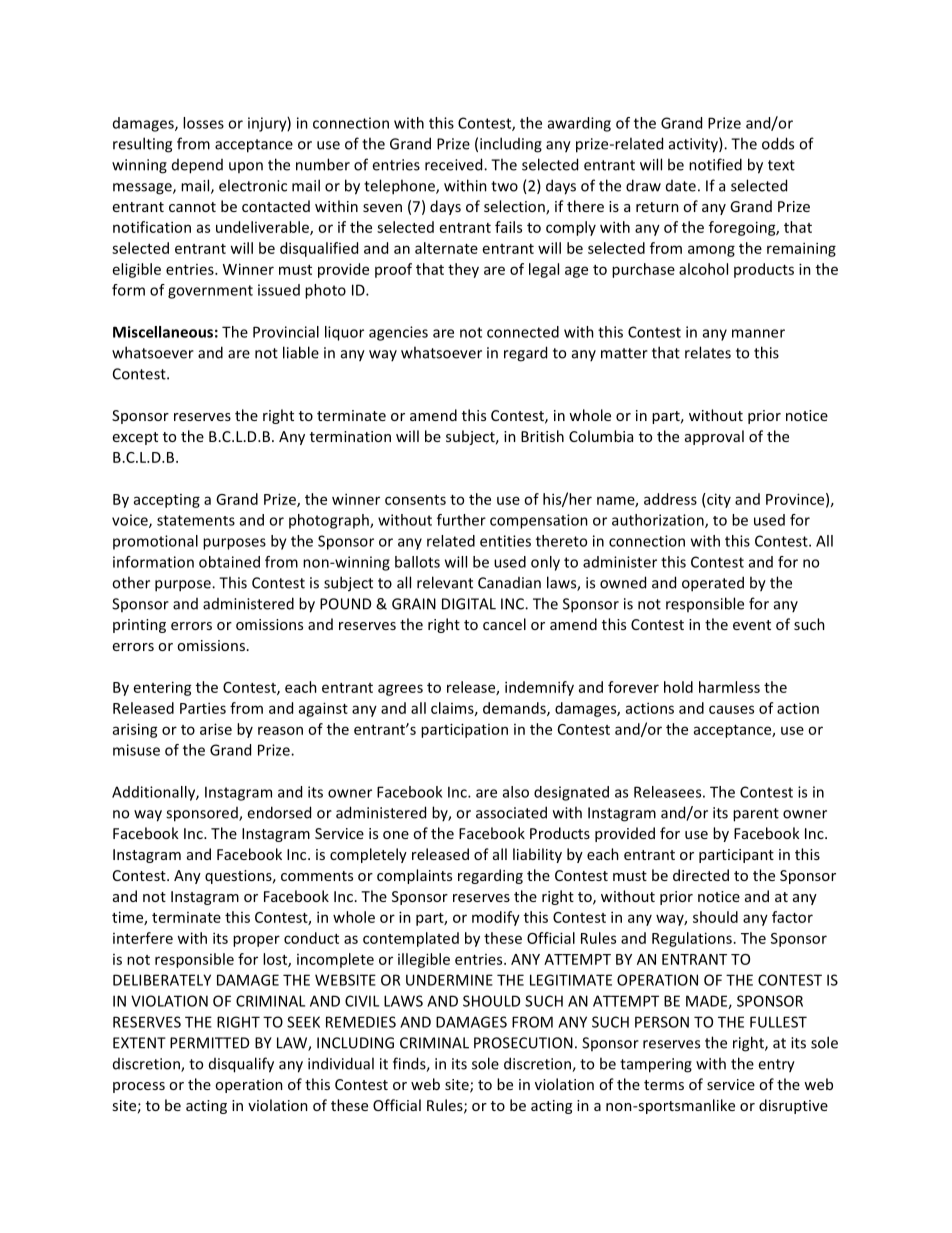 This screenshot has width=952, height=1233. What do you see at coordinates (241, 1065) in the screenshot?
I see `disqualify` at bounding box center [241, 1065].
